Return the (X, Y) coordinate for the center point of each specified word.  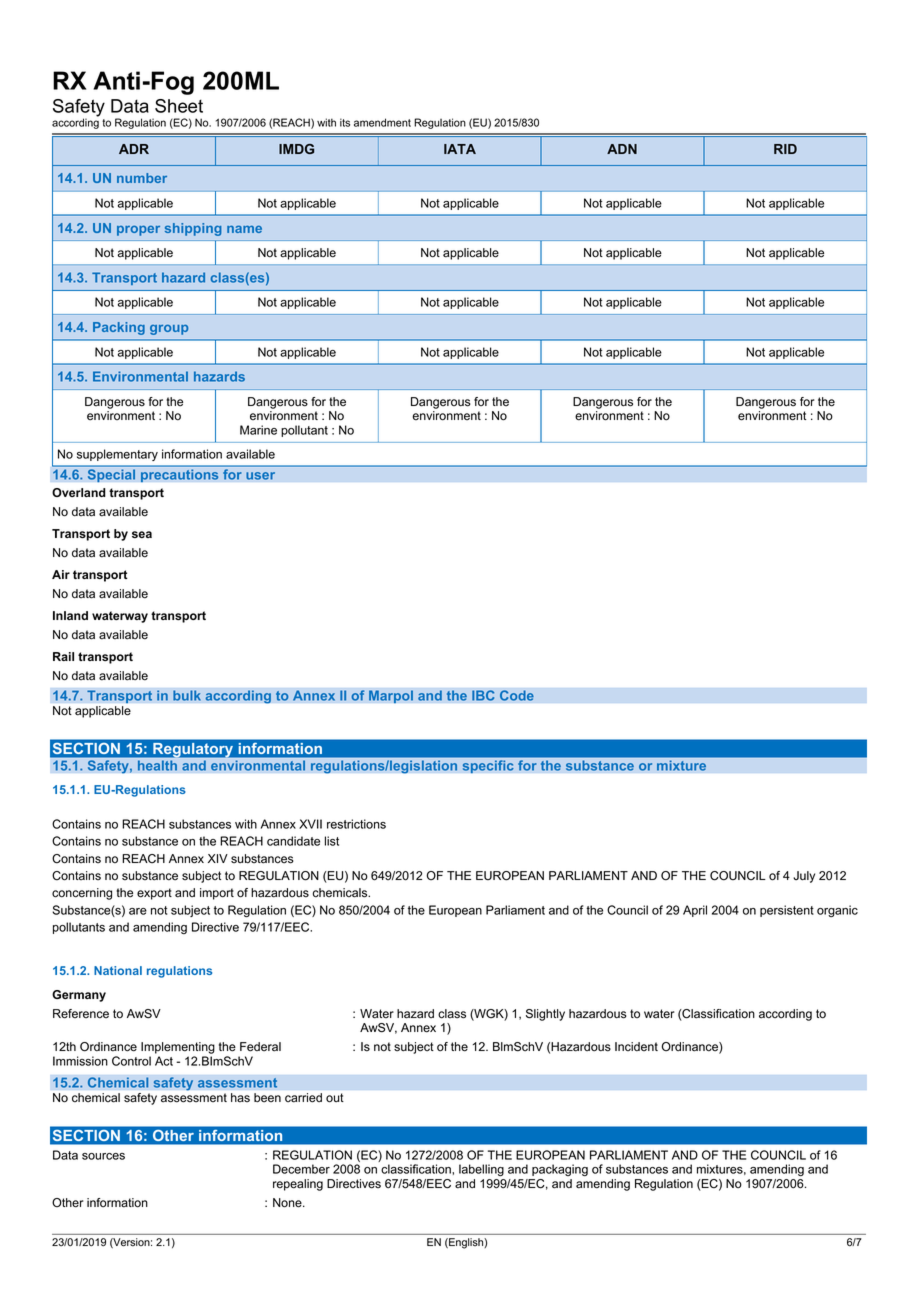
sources (103, 1156)
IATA (460, 149)
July (804, 877)
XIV (218, 858)
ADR (134, 149)
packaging (560, 1170)
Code (517, 695)
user (260, 476)
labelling (481, 1170)
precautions (179, 475)
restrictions (356, 824)
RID (785, 149)
